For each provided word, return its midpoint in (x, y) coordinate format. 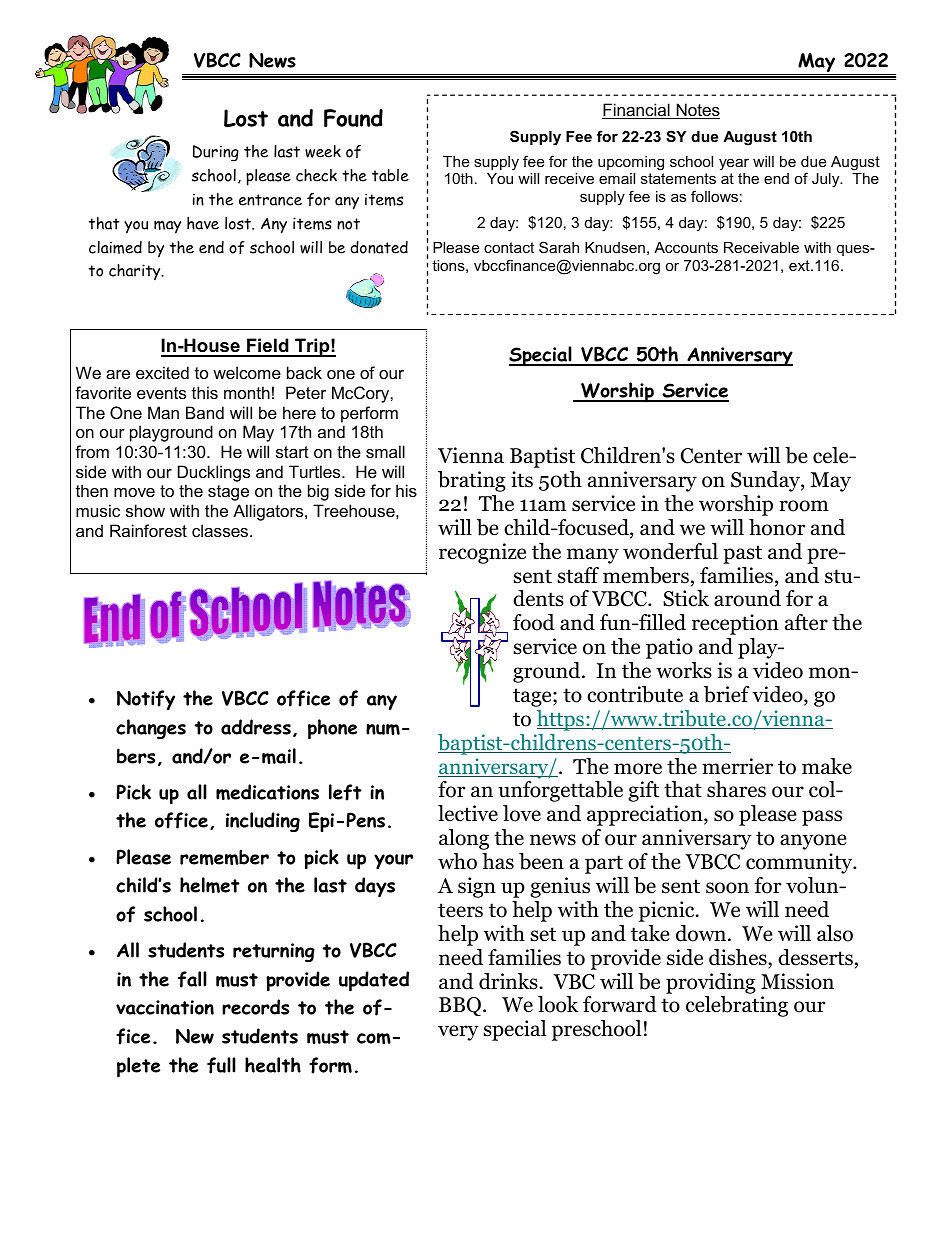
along (464, 839)
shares (736, 789)
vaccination (165, 1007)
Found (353, 118)
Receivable (761, 247)
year (734, 164)
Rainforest (148, 530)
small (385, 451)
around (747, 598)
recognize (482, 553)
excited (162, 372)
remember (224, 857)
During (216, 153)
